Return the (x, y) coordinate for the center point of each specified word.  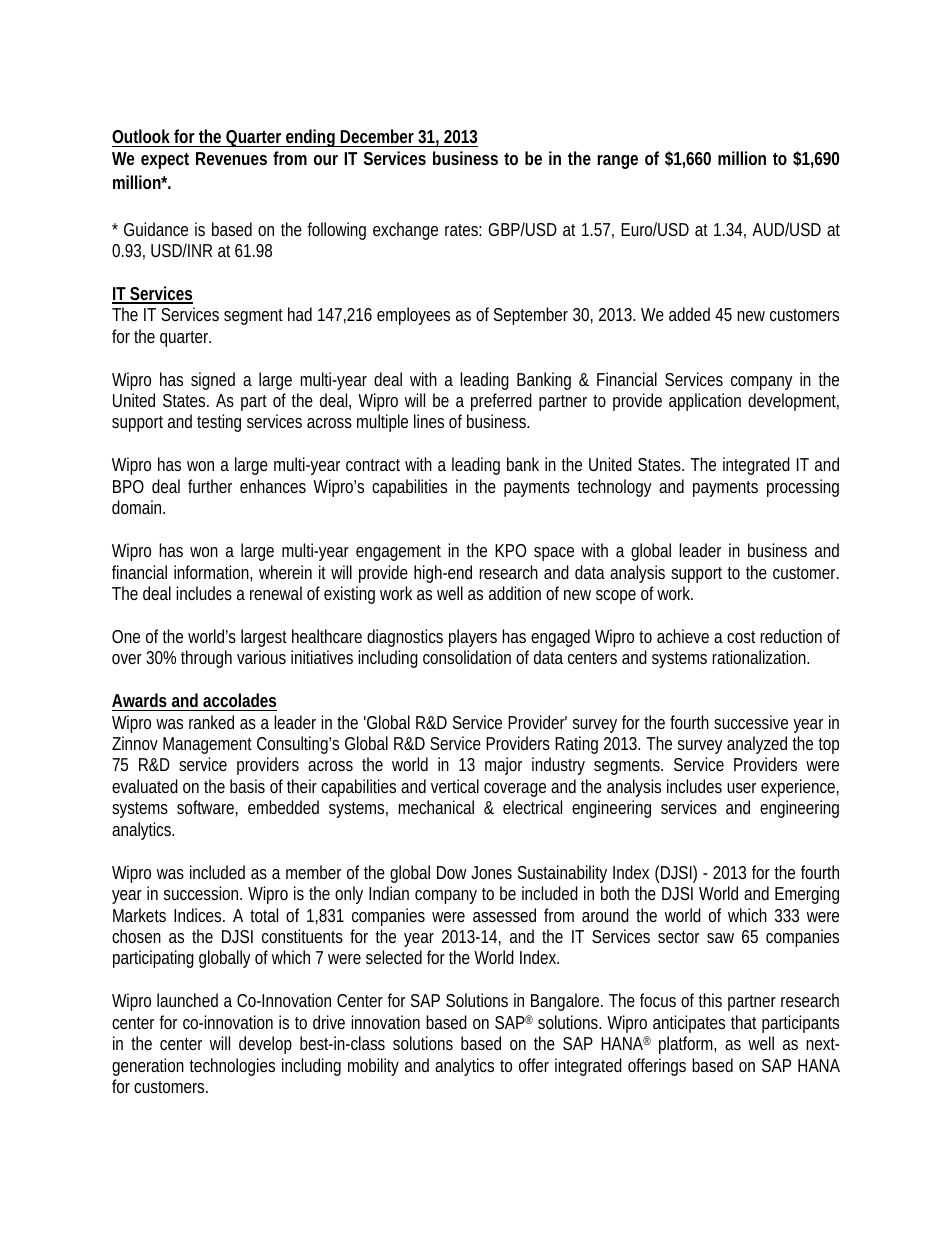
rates (463, 230)
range (617, 162)
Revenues (231, 158)
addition (515, 593)
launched (187, 1000)
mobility (373, 1067)
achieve (683, 636)
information (213, 573)
